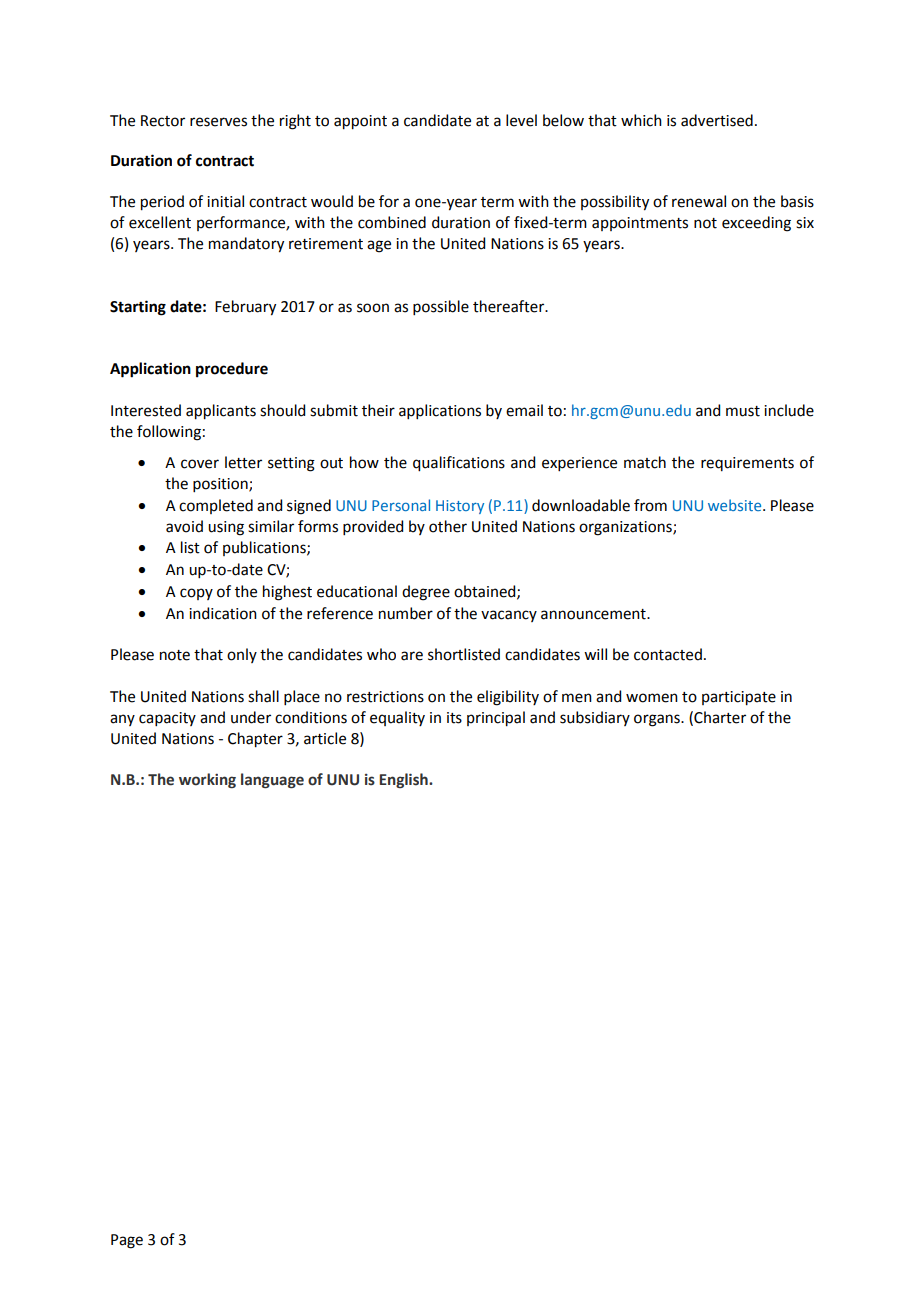 Image resolution: width=924 pixels, height=1308 pixels. Describe the element at coordinates (127, 1241) in the screenshot. I see `Page` at that location.
